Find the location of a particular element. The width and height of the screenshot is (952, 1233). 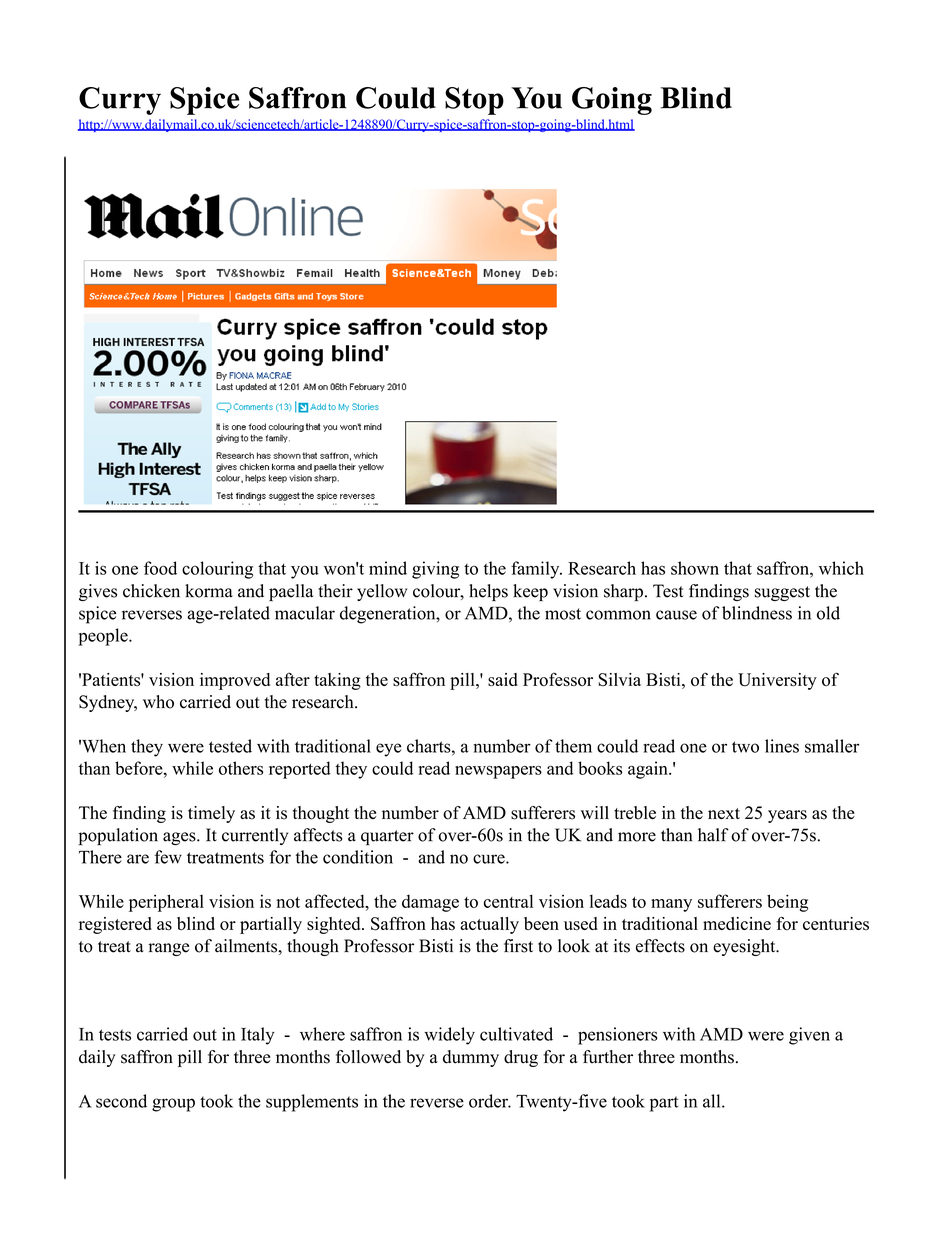

two is located at coordinates (745, 747).
